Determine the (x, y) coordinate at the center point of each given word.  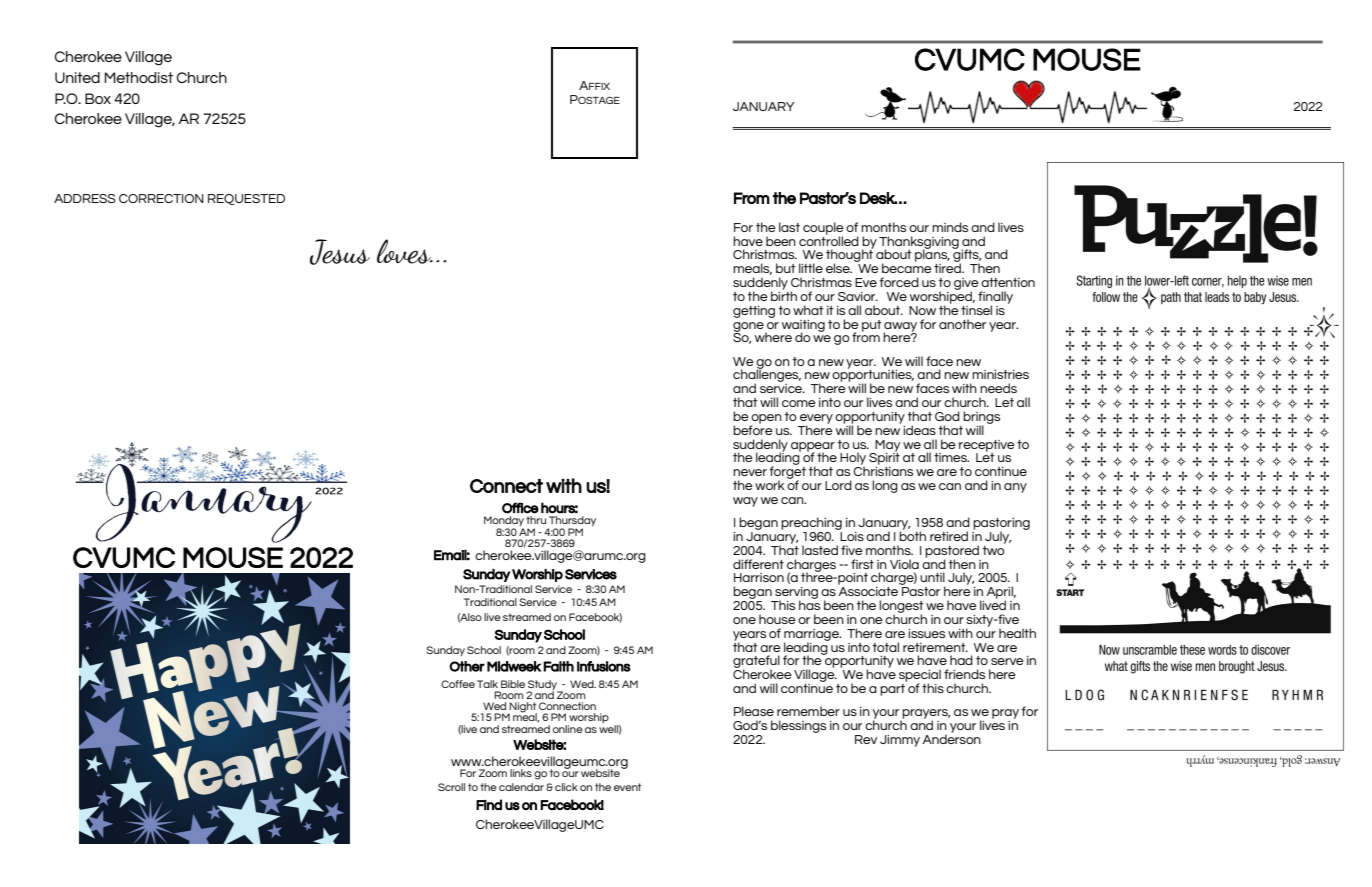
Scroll (451, 787)
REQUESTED (246, 199)
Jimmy (900, 741)
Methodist (139, 77)
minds (950, 227)
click (566, 787)
